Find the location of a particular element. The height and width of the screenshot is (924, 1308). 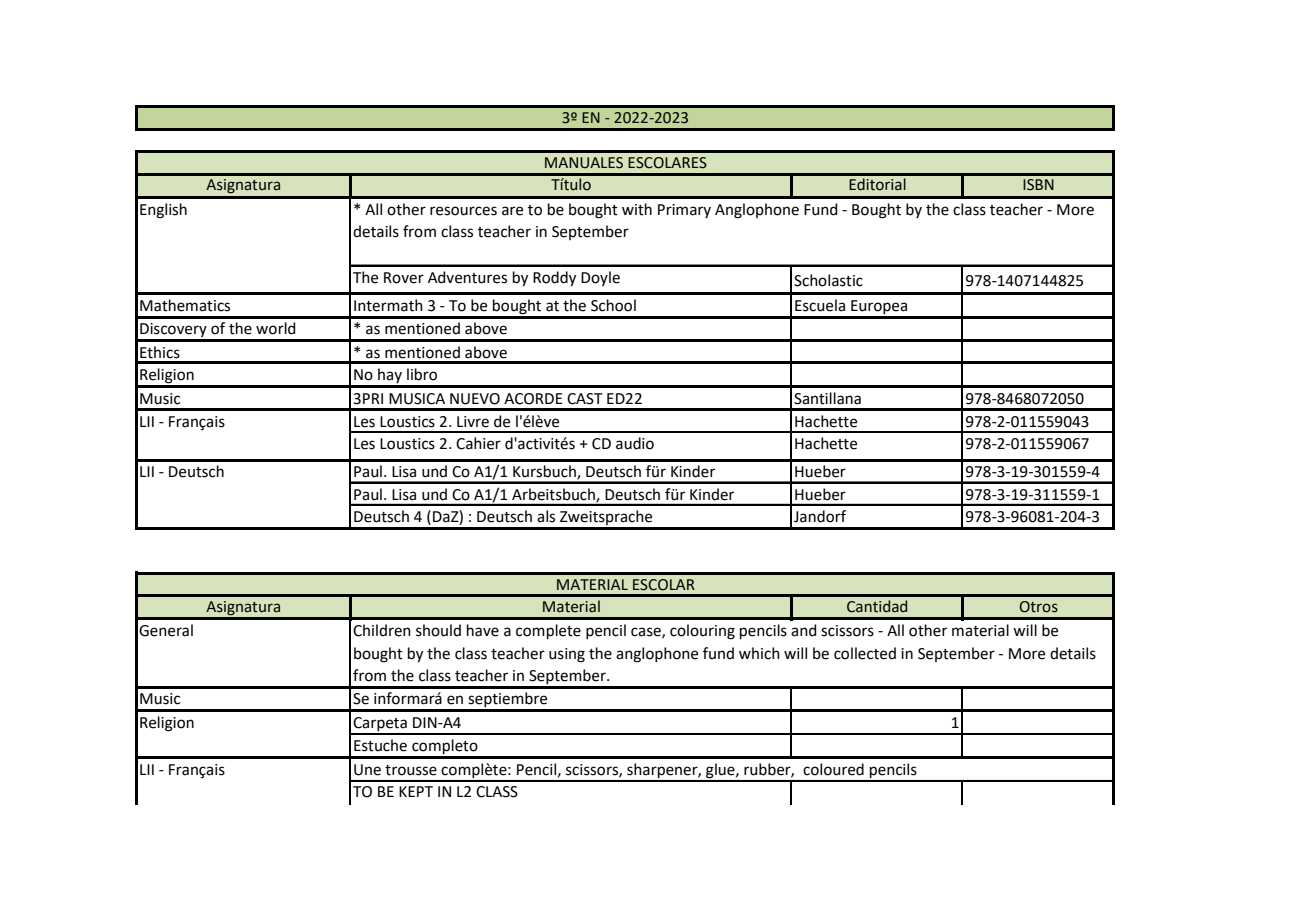

with is located at coordinates (637, 209).
